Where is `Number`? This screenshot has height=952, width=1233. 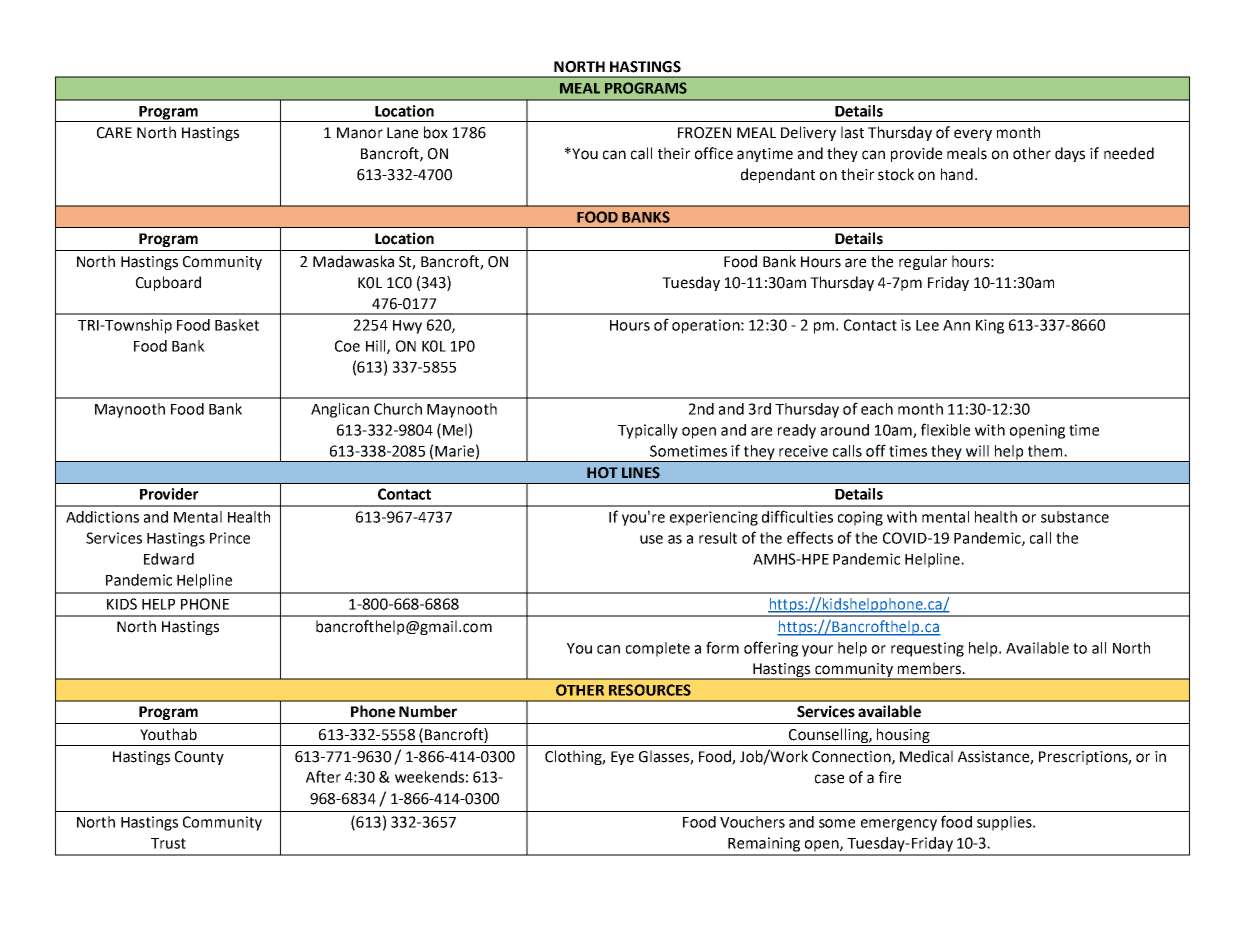
Number is located at coordinates (428, 711).
